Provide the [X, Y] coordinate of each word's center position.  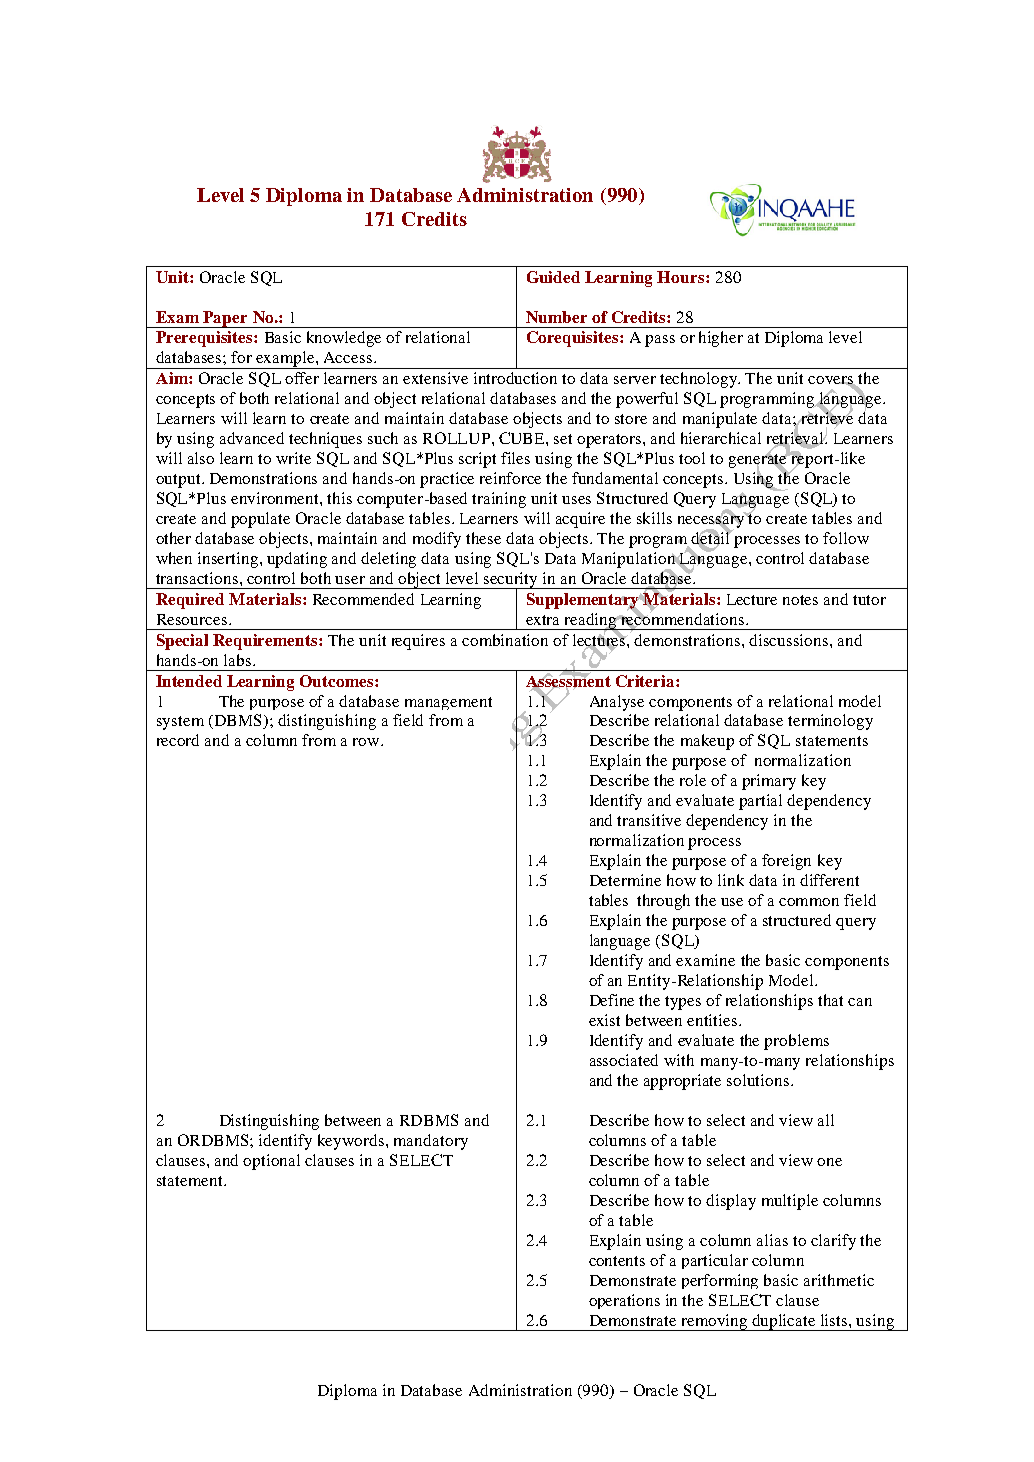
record [178, 740]
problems [796, 1042]
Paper [226, 319]
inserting [229, 560]
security [511, 581]
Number [556, 317]
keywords [352, 1142]
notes [800, 600]
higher [721, 339]
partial [760, 802]
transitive [649, 820]
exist [604, 1020]
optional [271, 1162]
